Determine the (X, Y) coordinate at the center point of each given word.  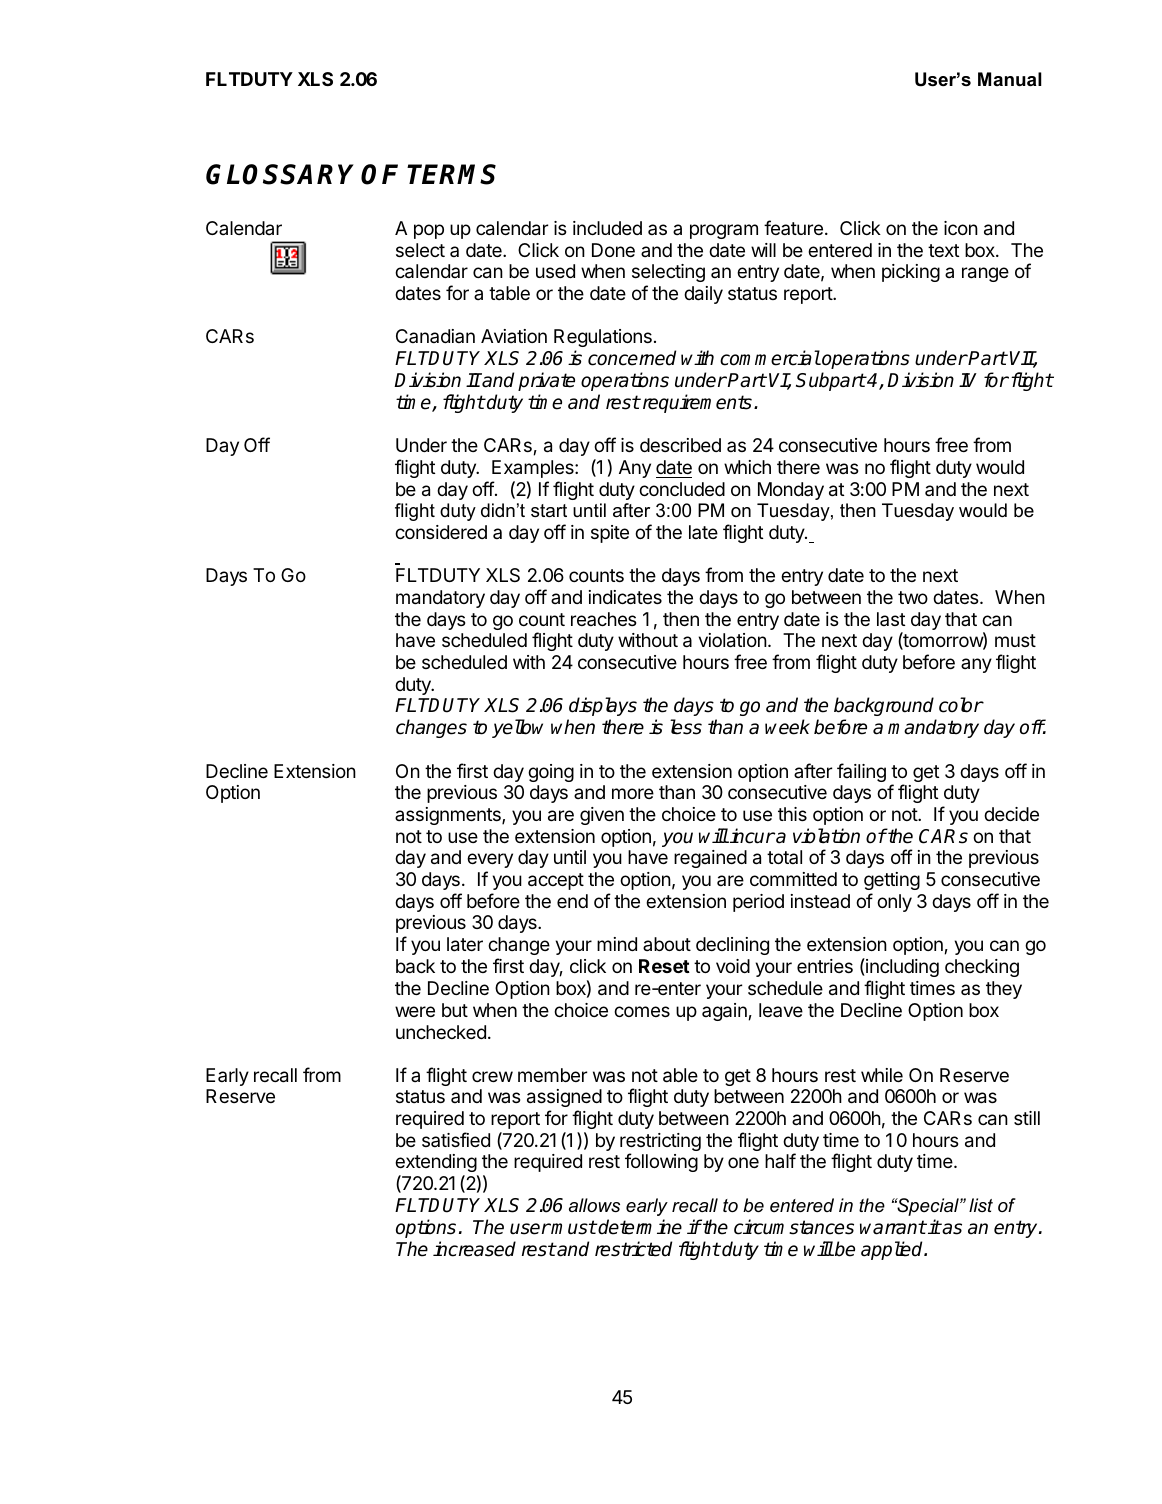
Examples (534, 469)
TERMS (451, 174)
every (490, 860)
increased (474, 1249)
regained (710, 859)
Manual (1010, 79)
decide (1011, 814)
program (724, 231)
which (747, 467)
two (913, 597)
